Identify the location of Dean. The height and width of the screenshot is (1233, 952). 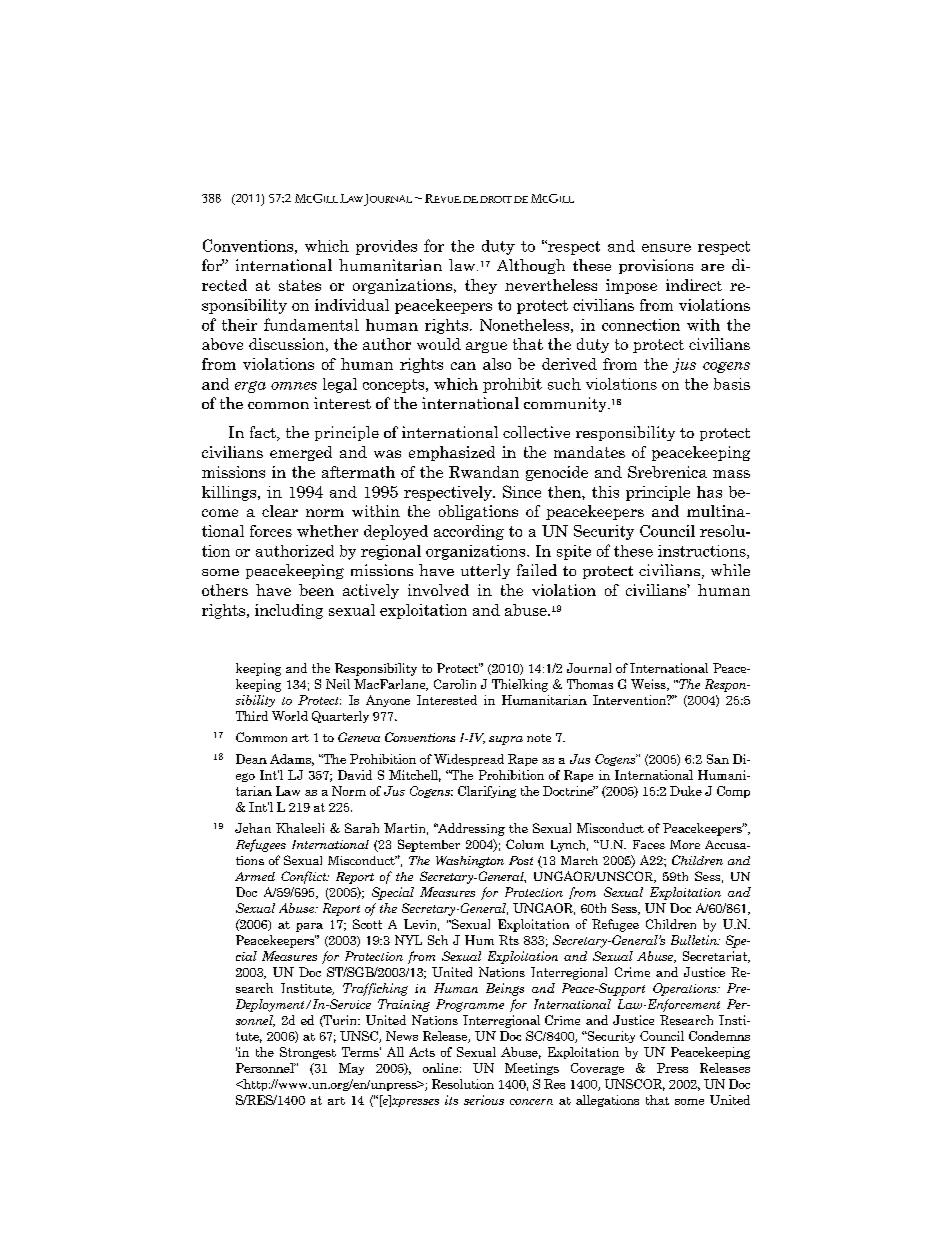
(251, 759).
